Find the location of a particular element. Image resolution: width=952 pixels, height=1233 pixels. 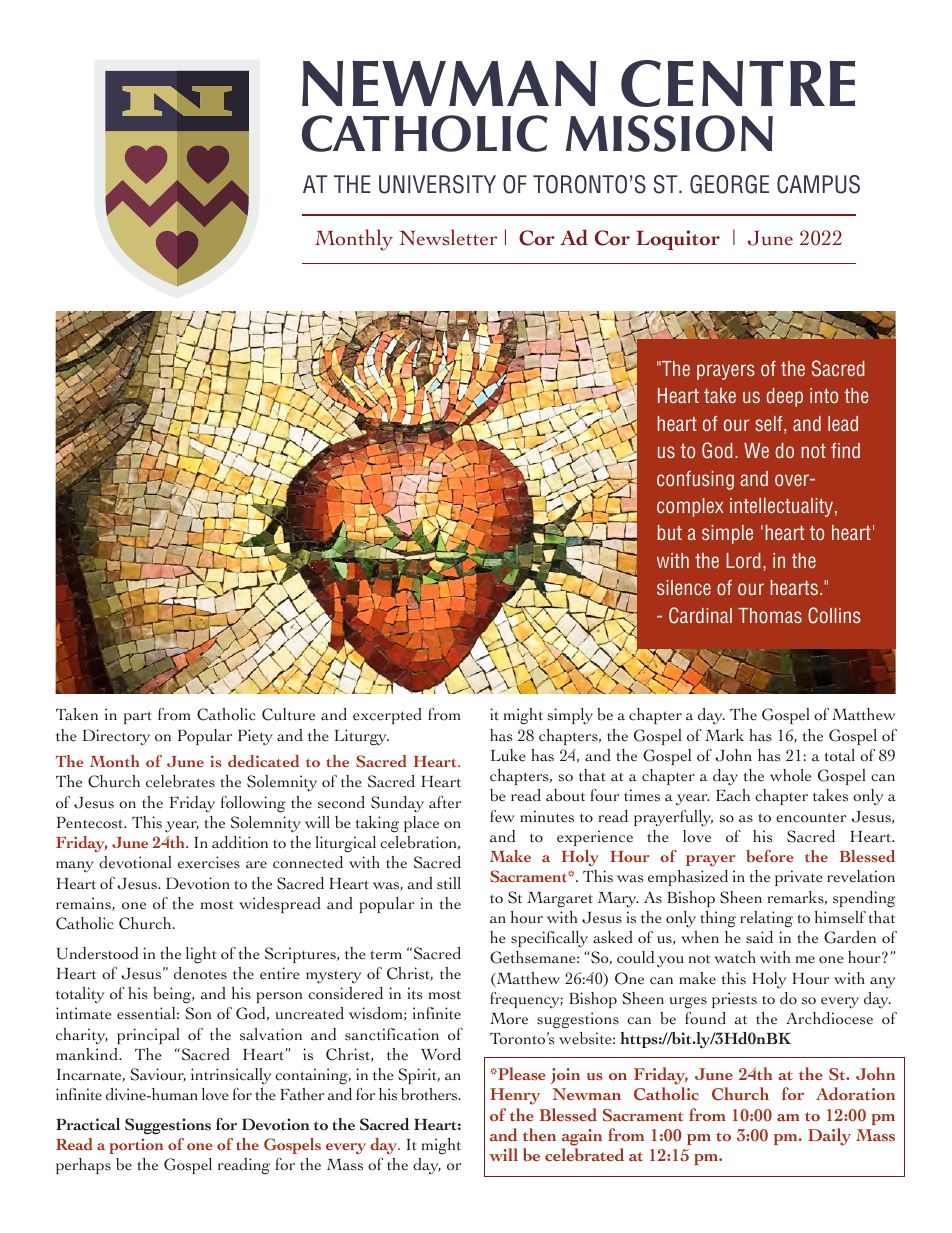

Newsletter is located at coordinates (448, 237).
